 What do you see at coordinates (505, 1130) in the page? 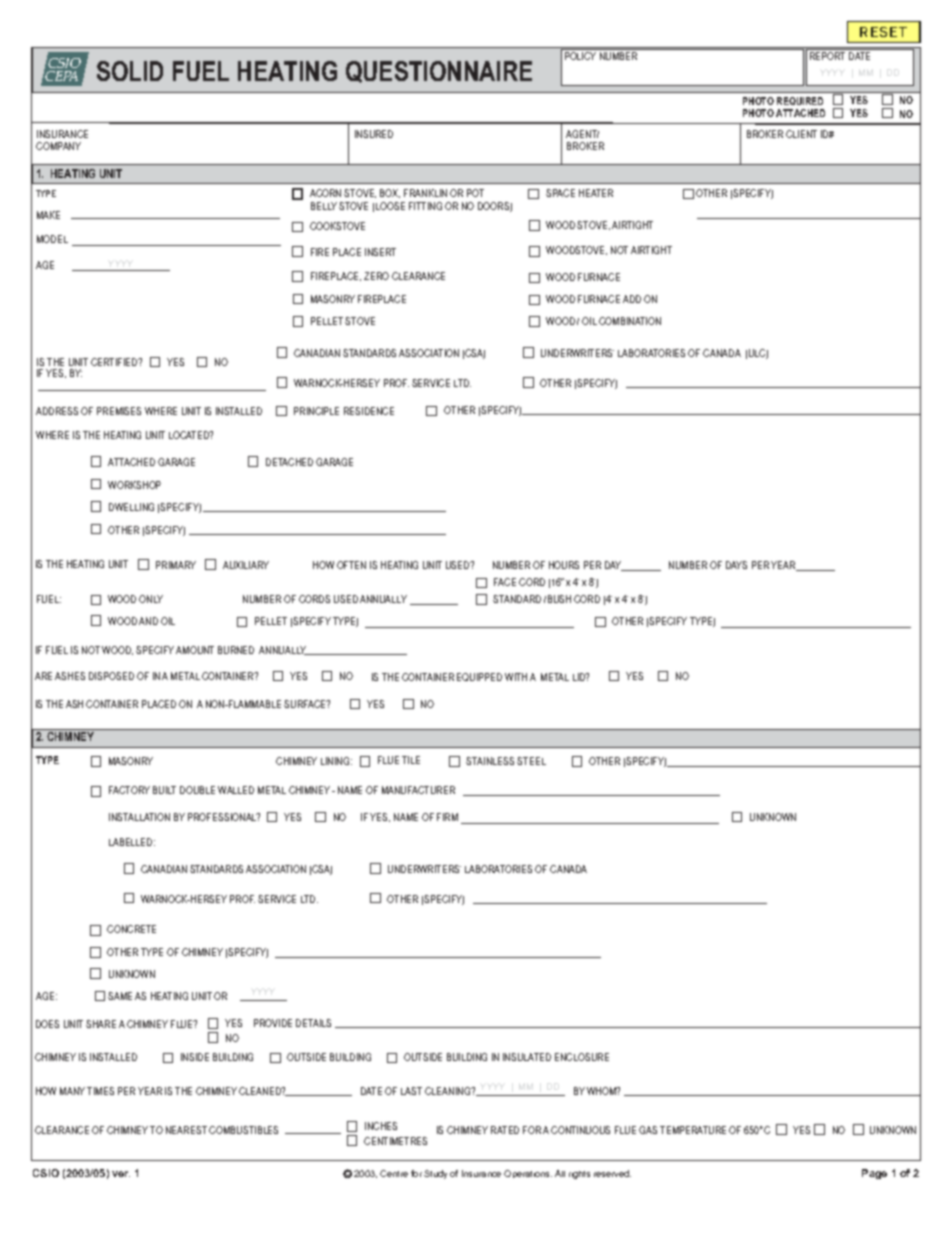
I see `RATED` at bounding box center [505, 1130].
